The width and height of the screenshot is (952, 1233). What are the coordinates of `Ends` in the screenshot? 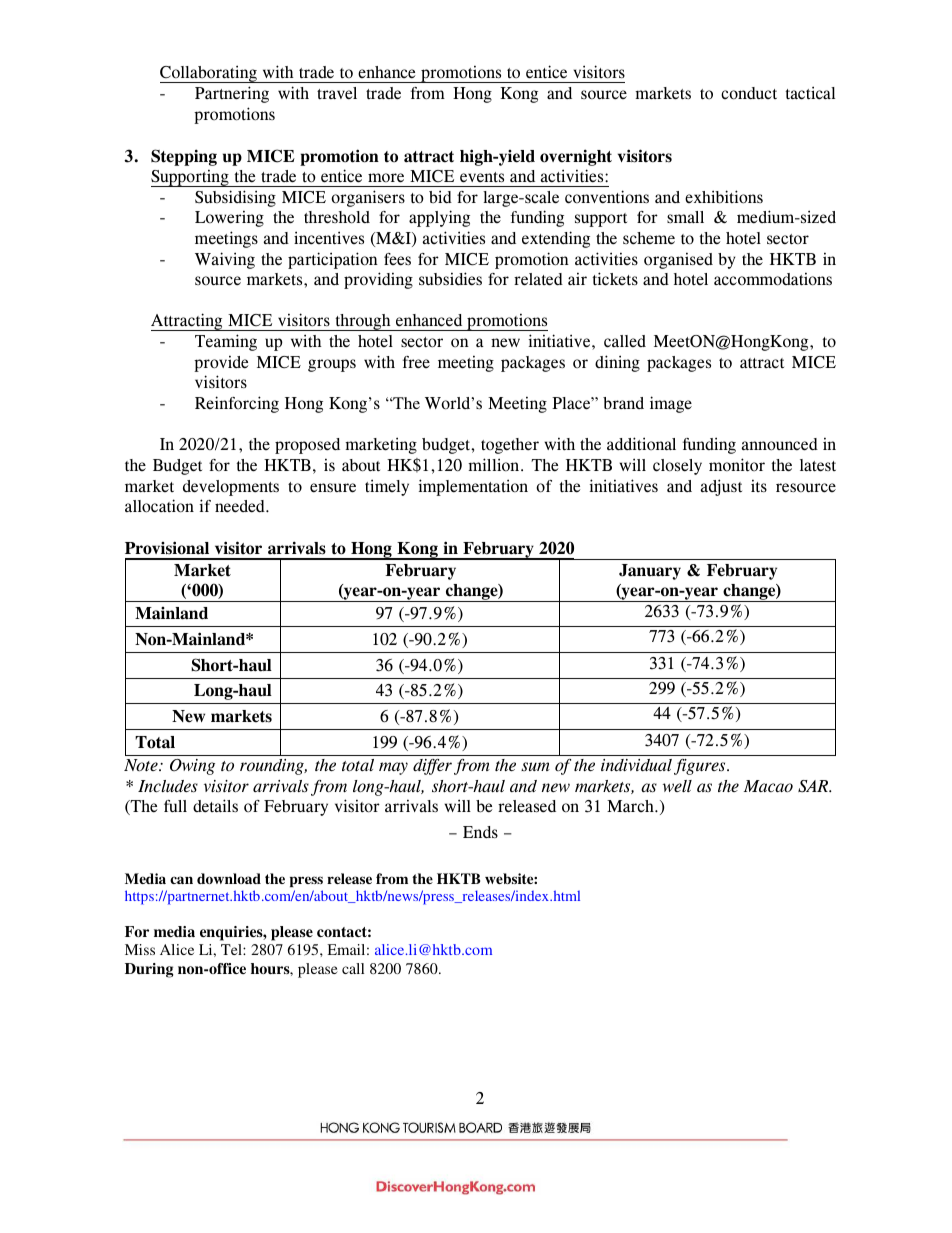 It's located at (480, 832).
